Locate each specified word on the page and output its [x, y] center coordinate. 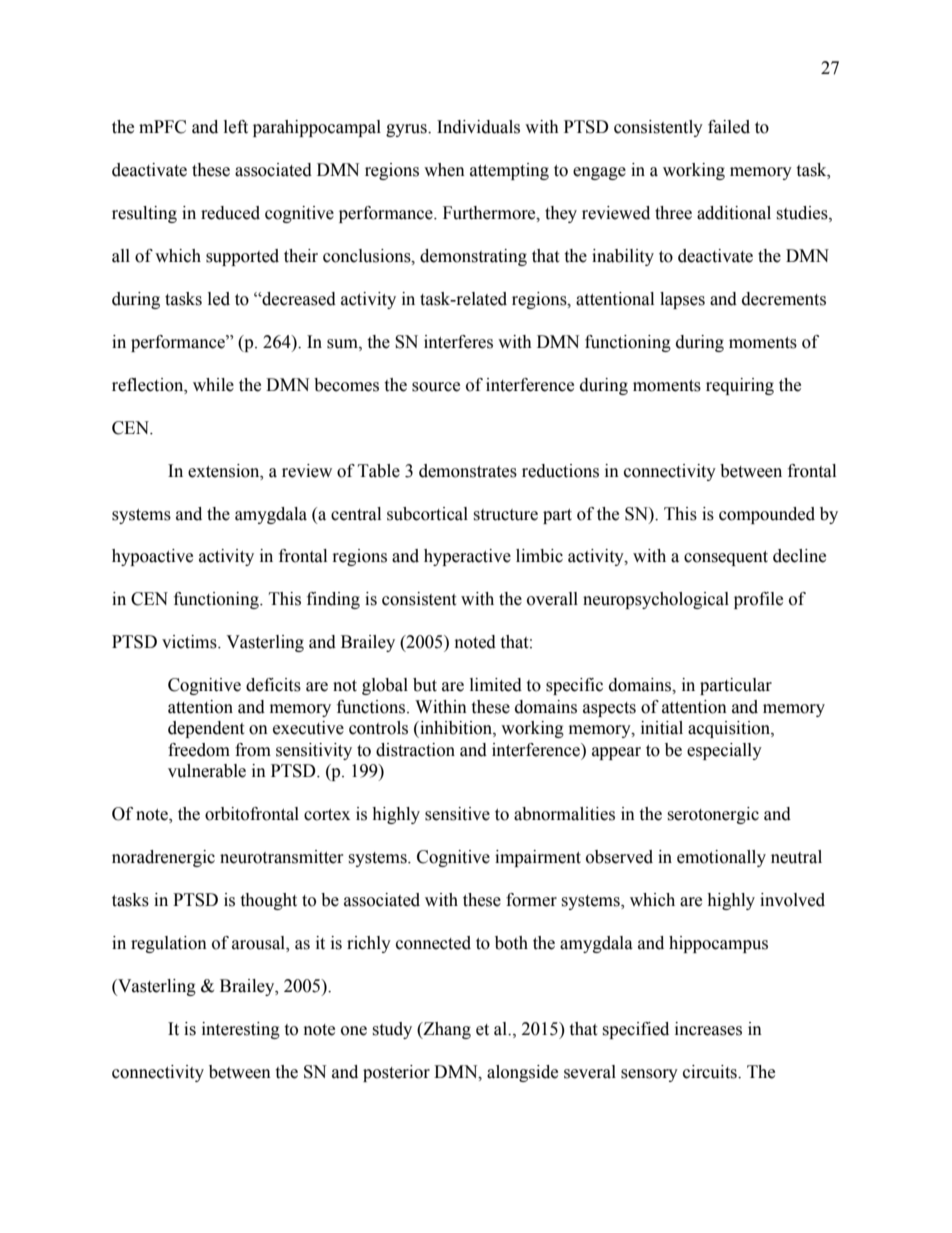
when [444, 170]
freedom [199, 750]
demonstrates [468, 471]
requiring [740, 386]
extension [225, 471]
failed [729, 127]
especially [724, 751]
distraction [415, 750]
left [236, 127]
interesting [241, 1030]
